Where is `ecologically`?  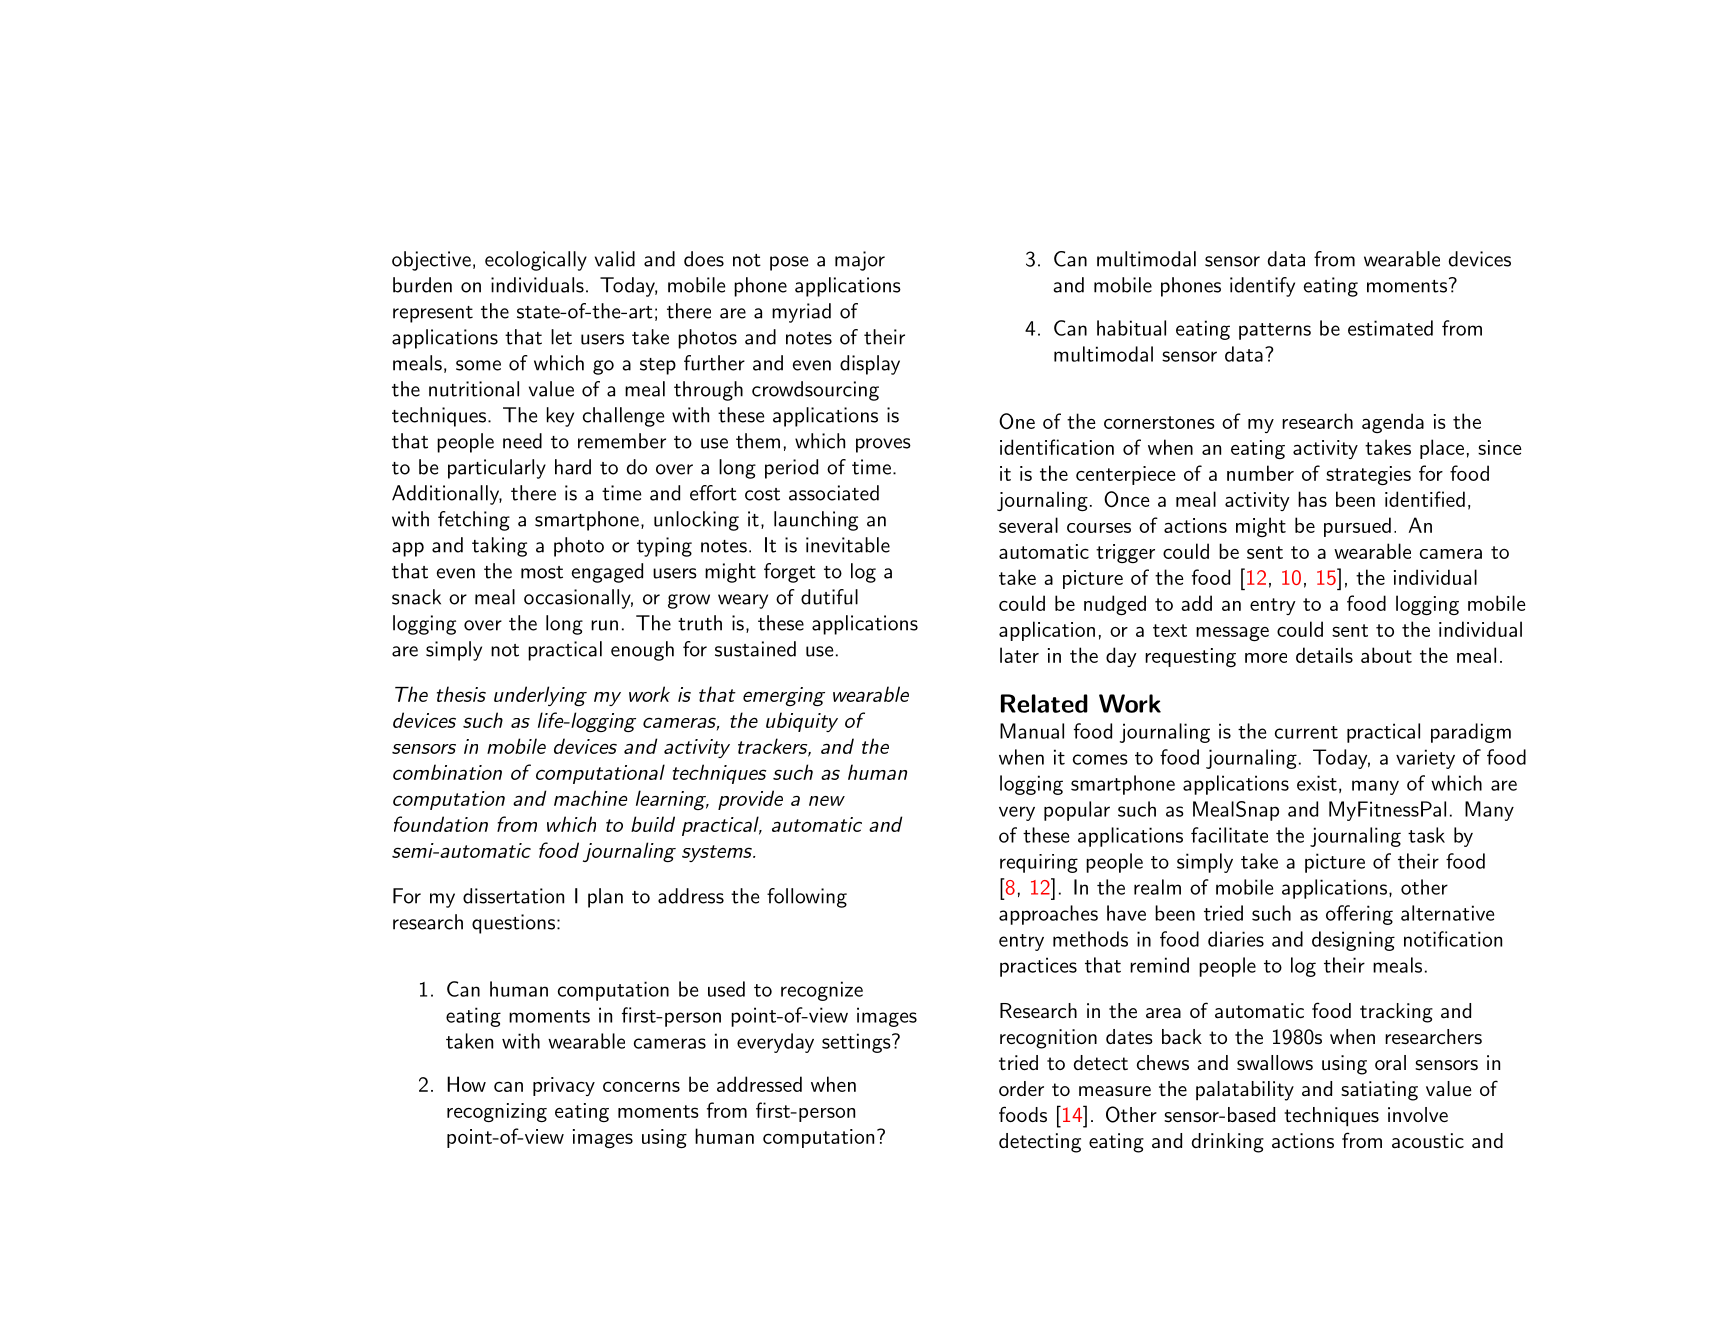
ecologically is located at coordinates (536, 261).
